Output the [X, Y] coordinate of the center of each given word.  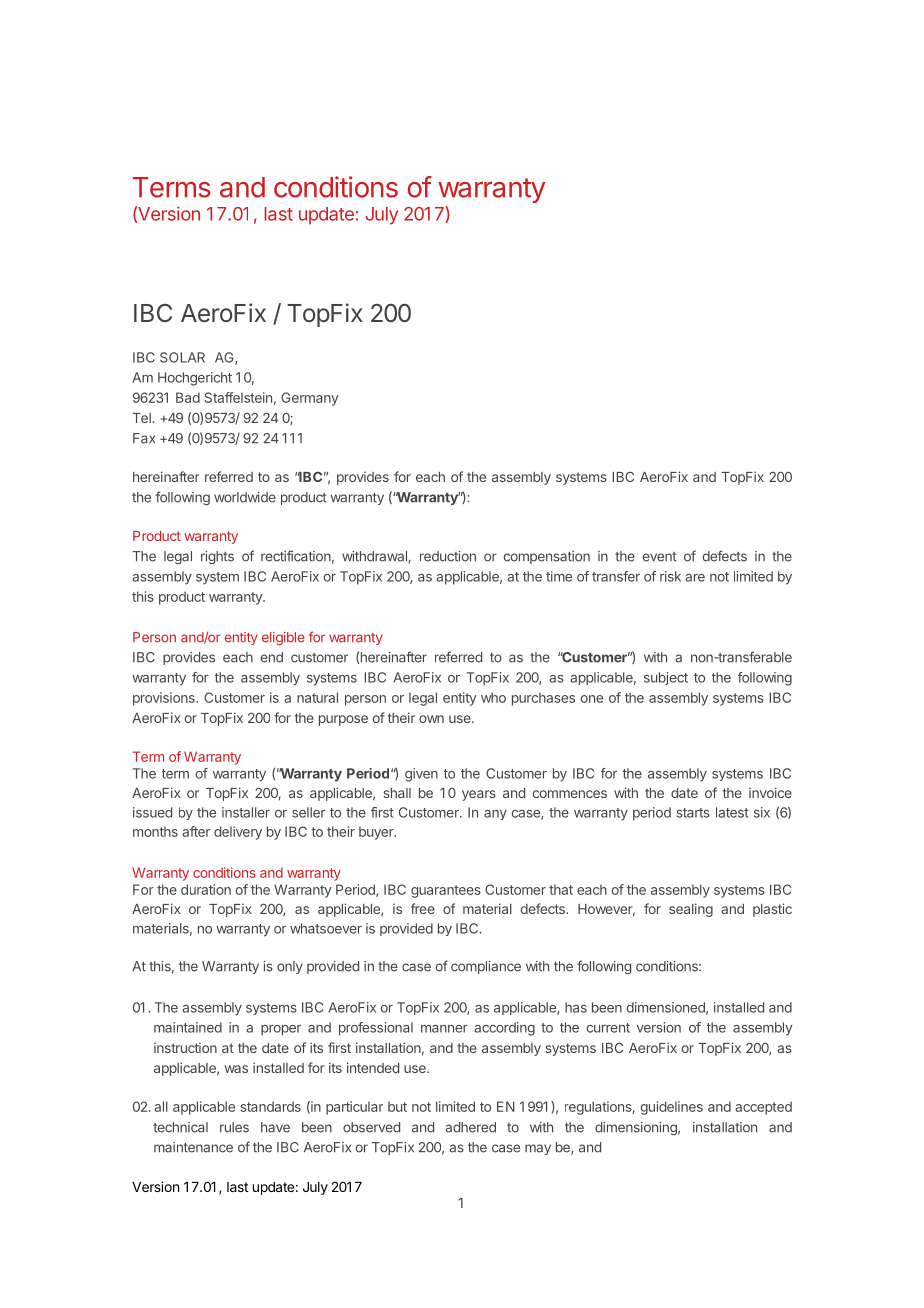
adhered [470, 1127]
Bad [188, 397]
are [695, 578]
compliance [486, 967]
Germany [310, 399]
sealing [691, 910]
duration [206, 889]
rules [234, 1127]
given [421, 775]
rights [217, 557]
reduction [448, 556]
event [659, 557]
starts [693, 813]
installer [246, 812]
